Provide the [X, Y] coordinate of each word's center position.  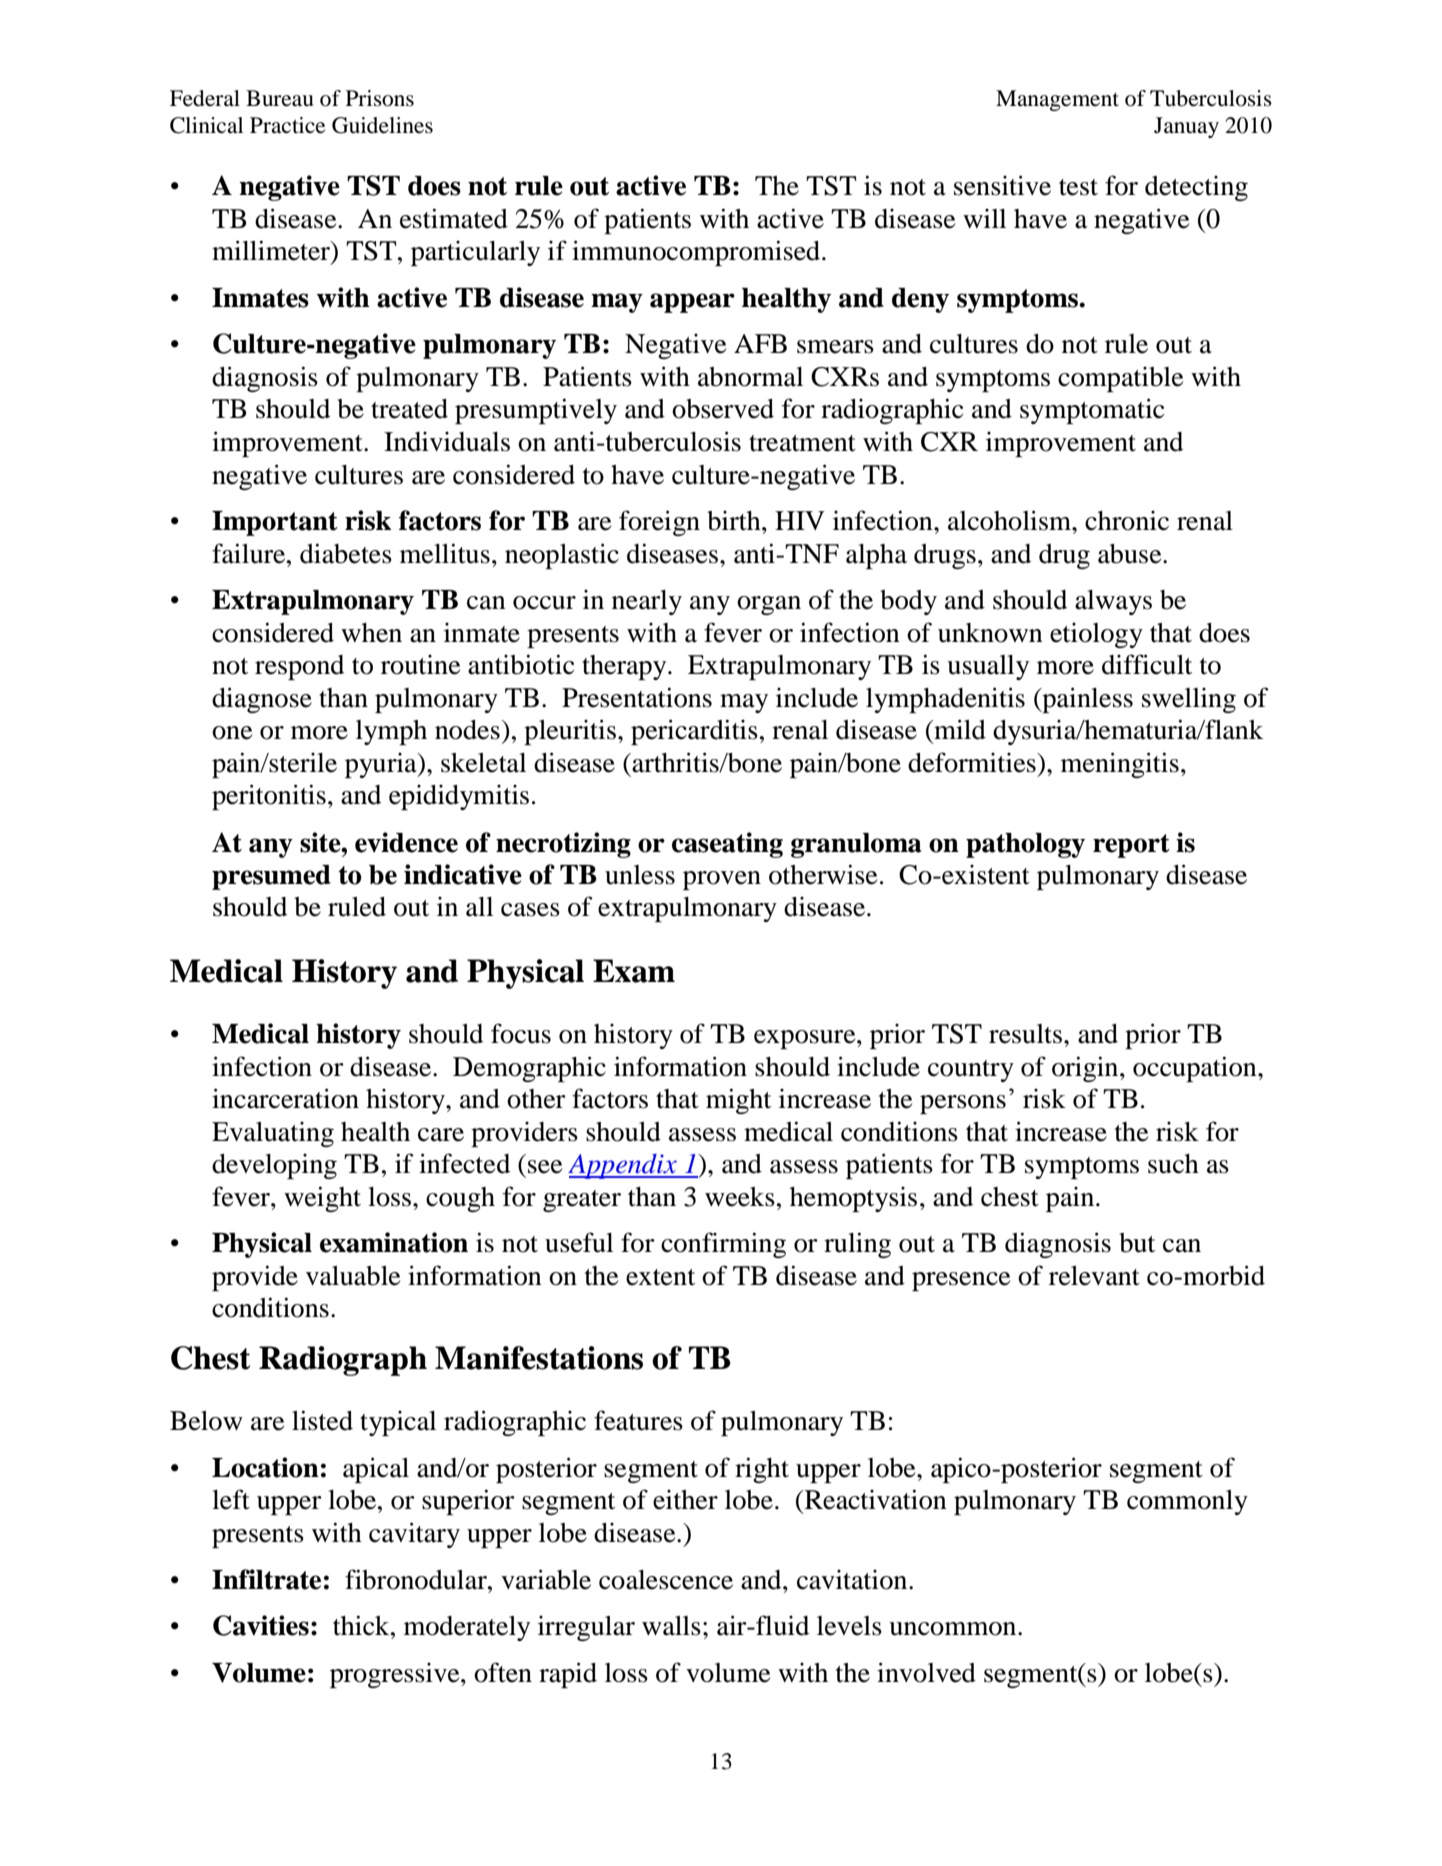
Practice [287, 125]
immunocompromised [697, 253]
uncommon [954, 1629]
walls [671, 1626]
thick [362, 1625]
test [1078, 187]
